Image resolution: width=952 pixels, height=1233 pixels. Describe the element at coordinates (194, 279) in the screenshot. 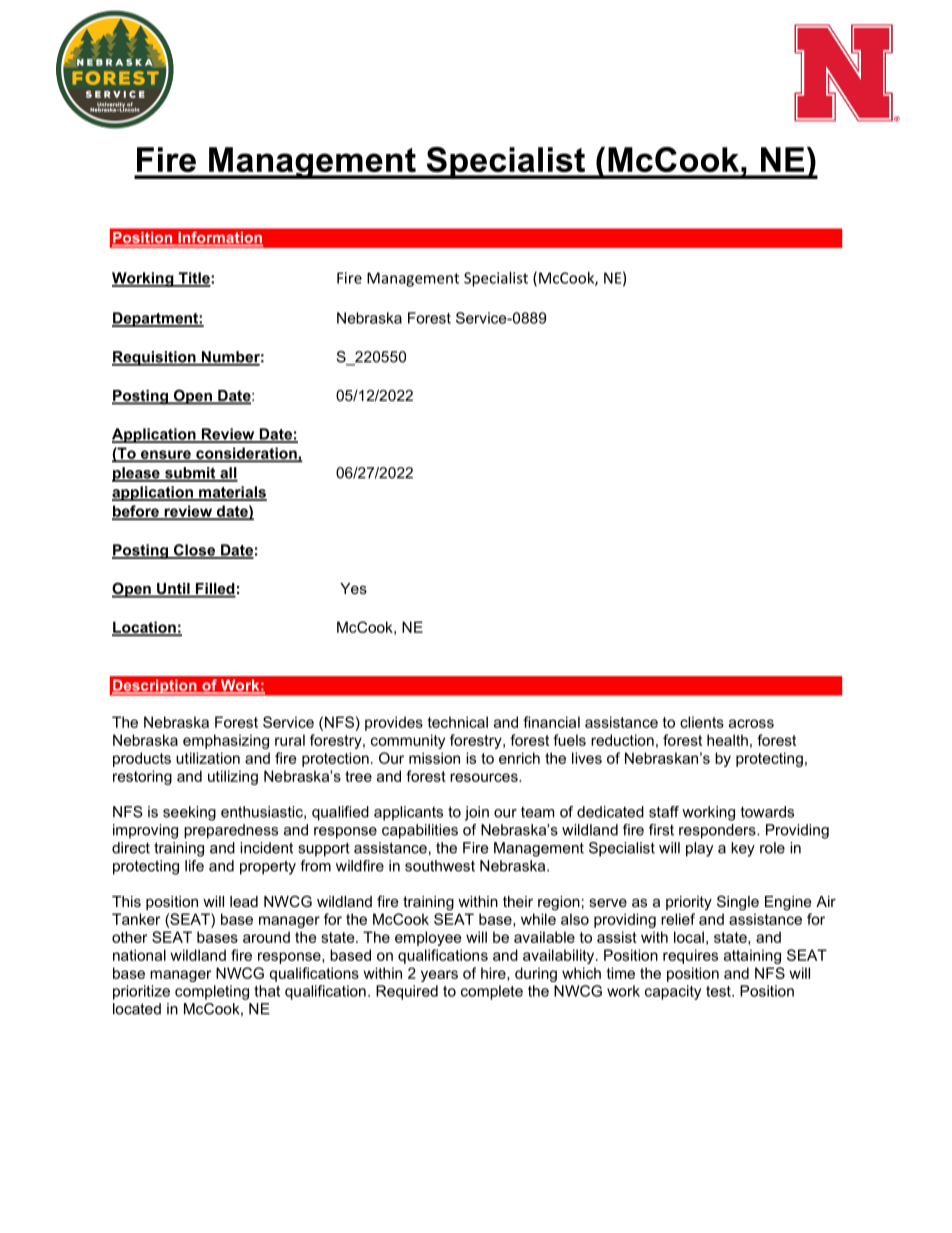

I see `Title` at that location.
